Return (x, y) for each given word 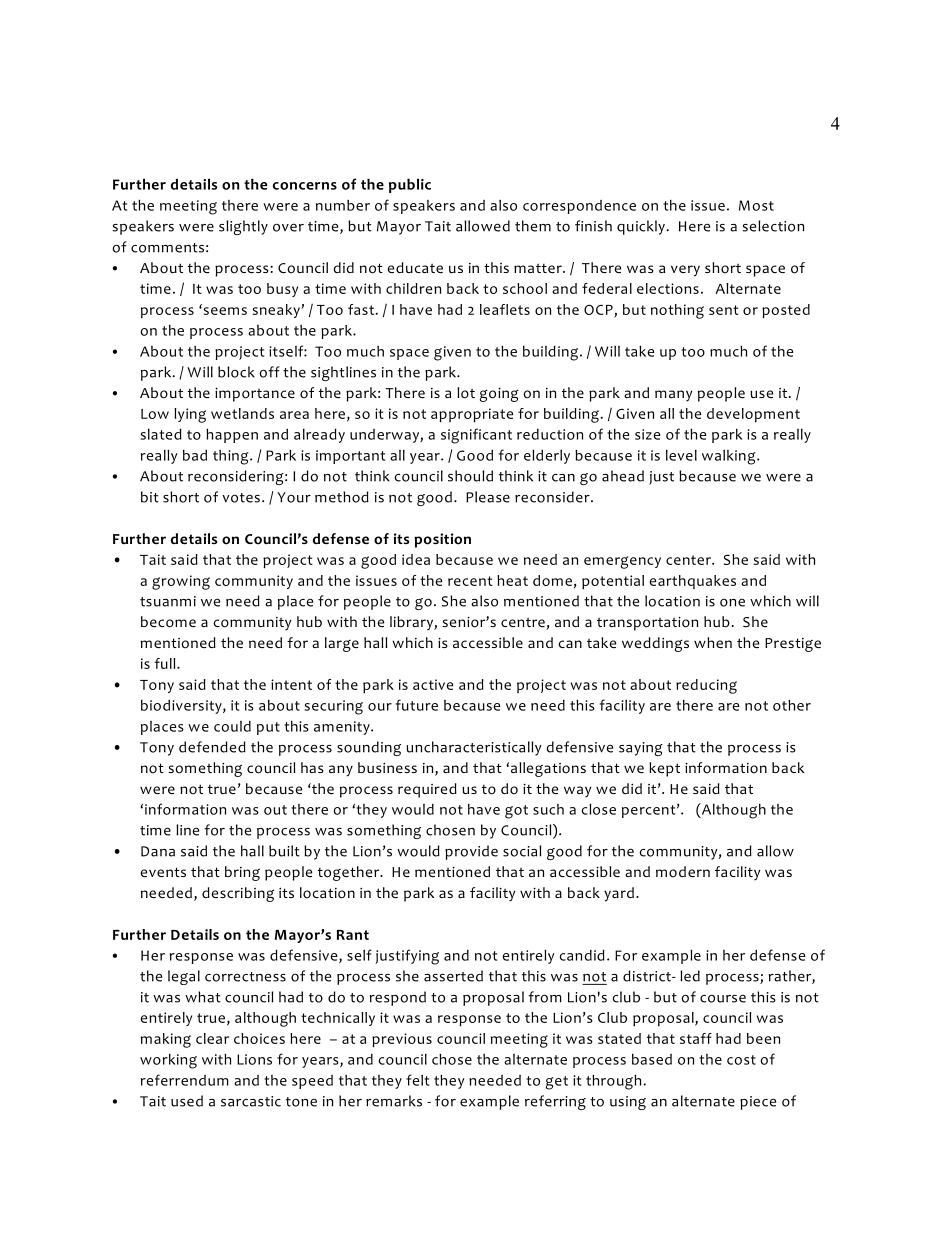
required (427, 790)
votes (241, 498)
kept (664, 769)
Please (488, 497)
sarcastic (251, 1101)
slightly (243, 227)
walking (730, 457)
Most (756, 205)
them (533, 226)
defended (212, 747)
